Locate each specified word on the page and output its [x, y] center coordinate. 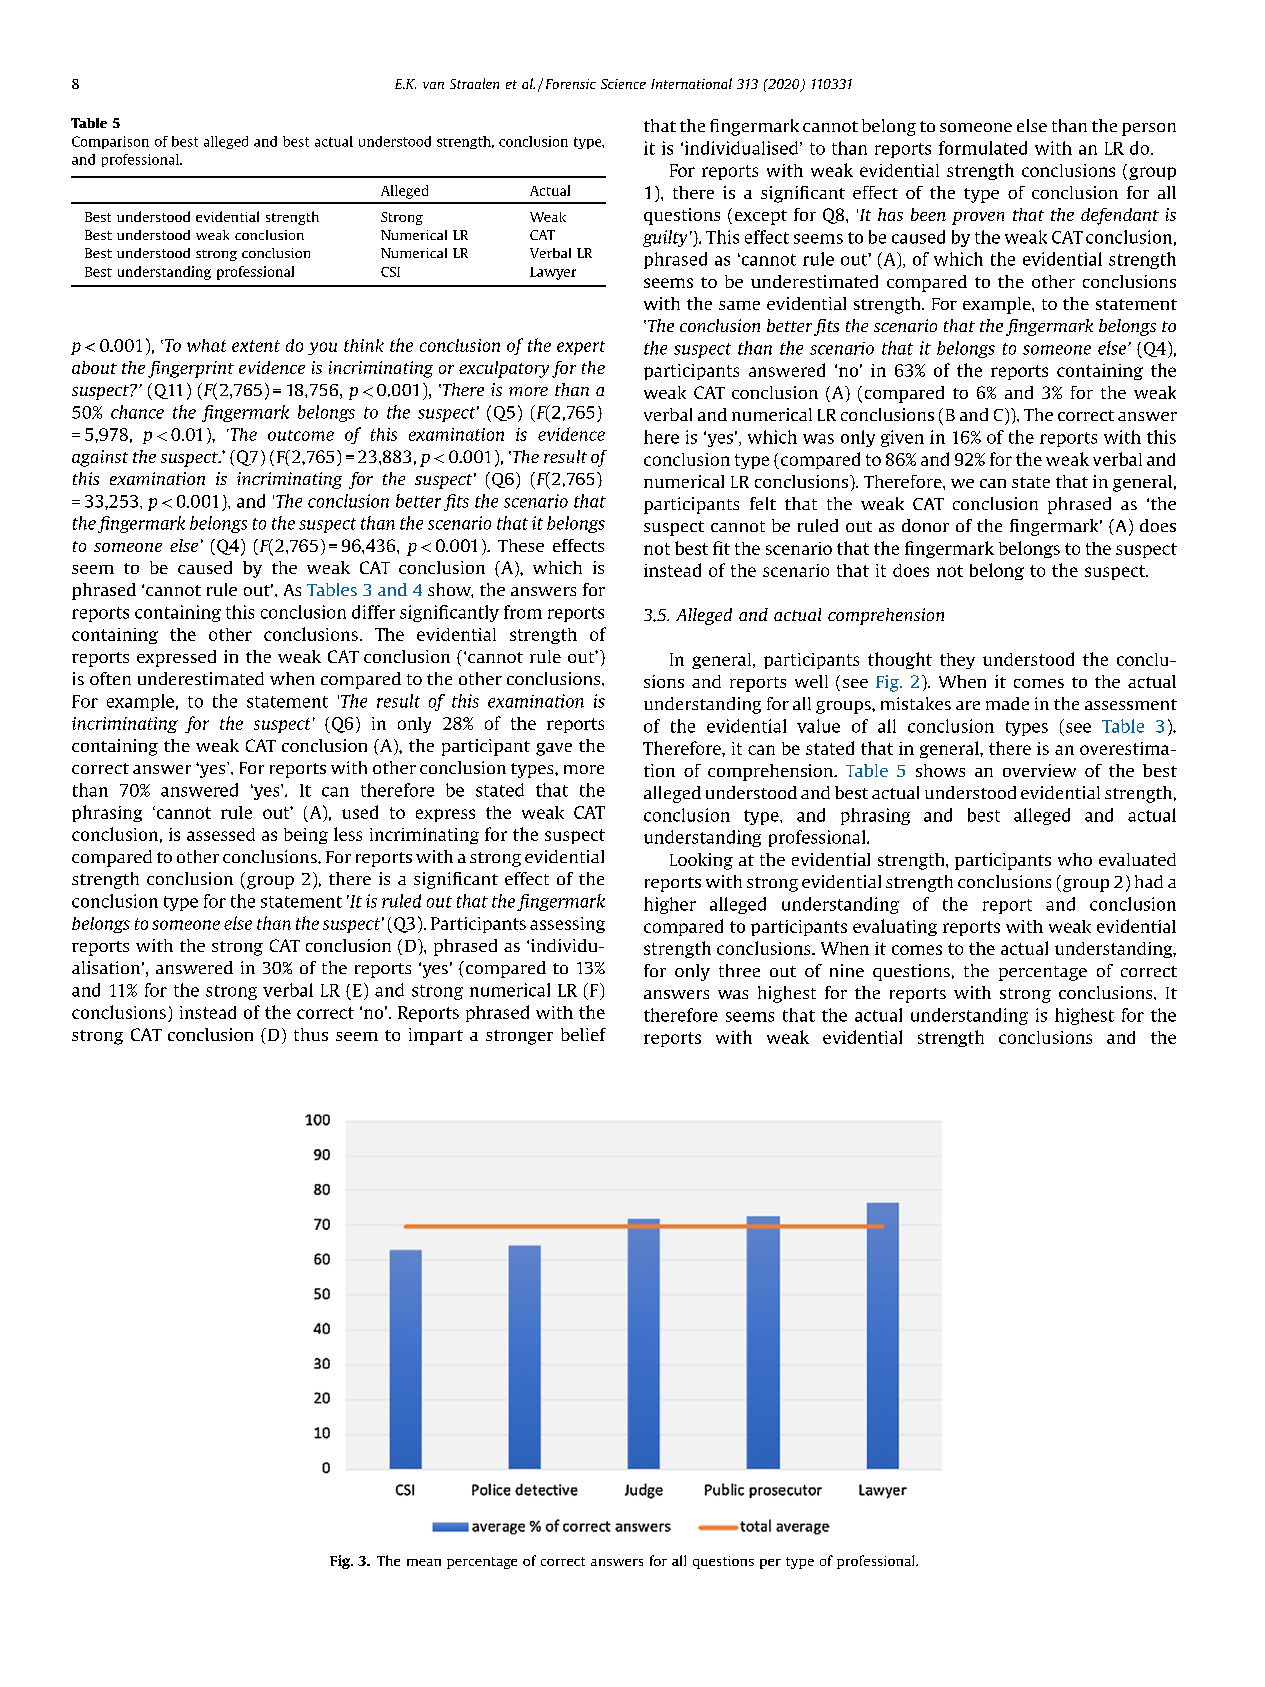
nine [847, 970]
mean [424, 1562]
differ [373, 612]
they [957, 661]
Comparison [110, 142]
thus [311, 1034]
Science [623, 84]
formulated [983, 148]
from [523, 612]
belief [583, 1034]
